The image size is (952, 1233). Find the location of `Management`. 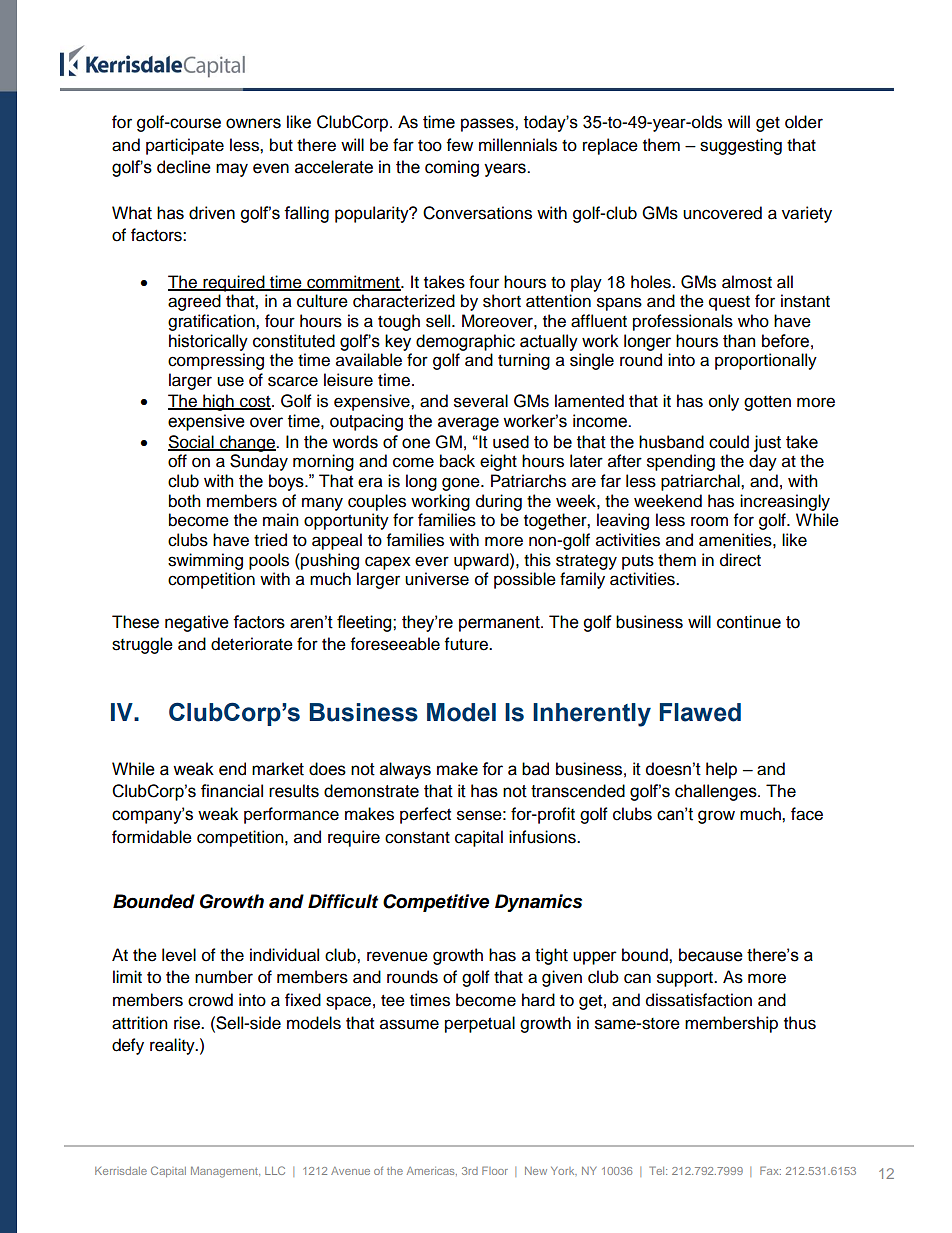

Management is located at coordinates (225, 1172).
